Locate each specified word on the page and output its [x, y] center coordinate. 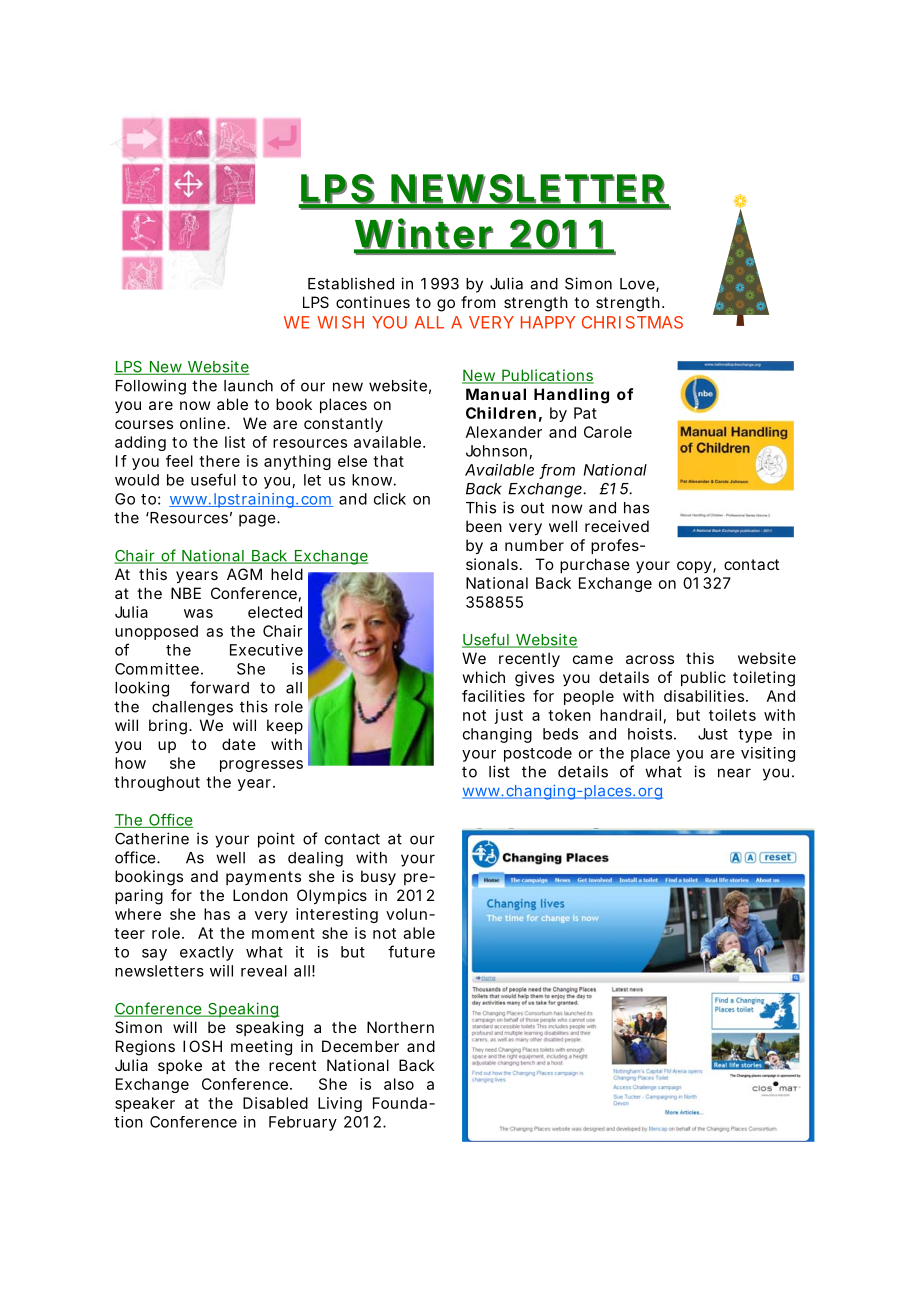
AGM [244, 574]
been [484, 526]
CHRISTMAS [632, 322]
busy [378, 878]
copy [695, 567]
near [734, 773]
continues [373, 302]
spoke [180, 1066]
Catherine [152, 838]
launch [248, 386]
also [399, 1084]
